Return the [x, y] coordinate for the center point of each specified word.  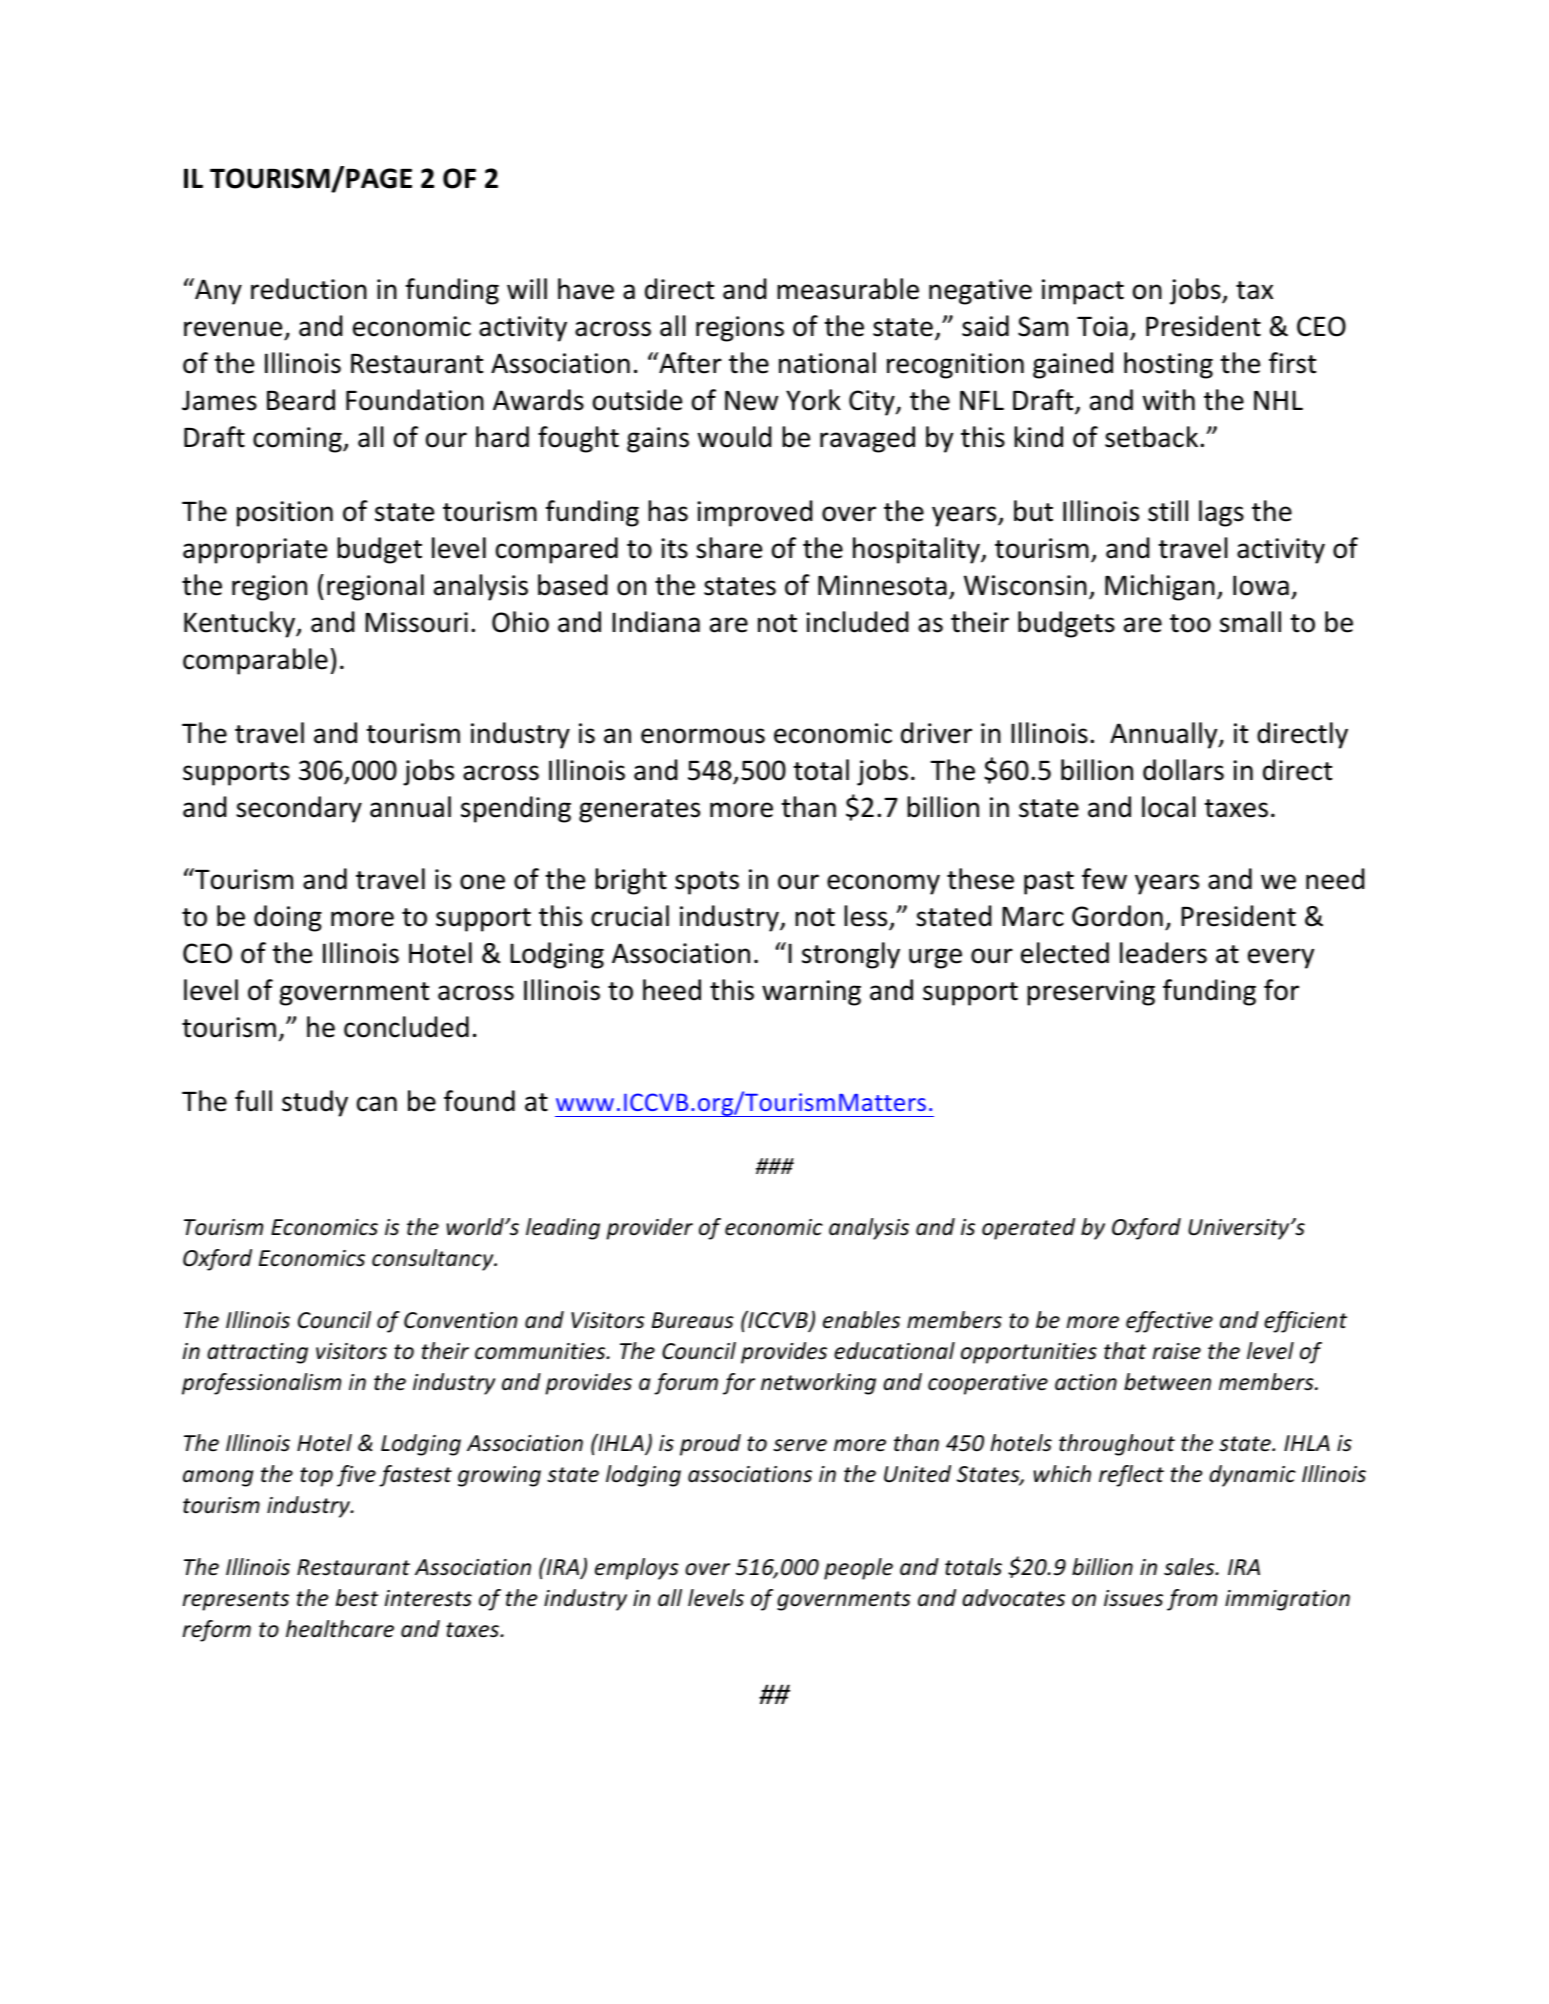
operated [1028, 1229]
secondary [299, 809]
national [827, 363]
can [377, 1104]
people [858, 1569]
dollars [1183, 770]
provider [649, 1229]
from [1192, 1600]
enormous [703, 736]
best [357, 1598]
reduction [309, 289]
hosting [1168, 365]
